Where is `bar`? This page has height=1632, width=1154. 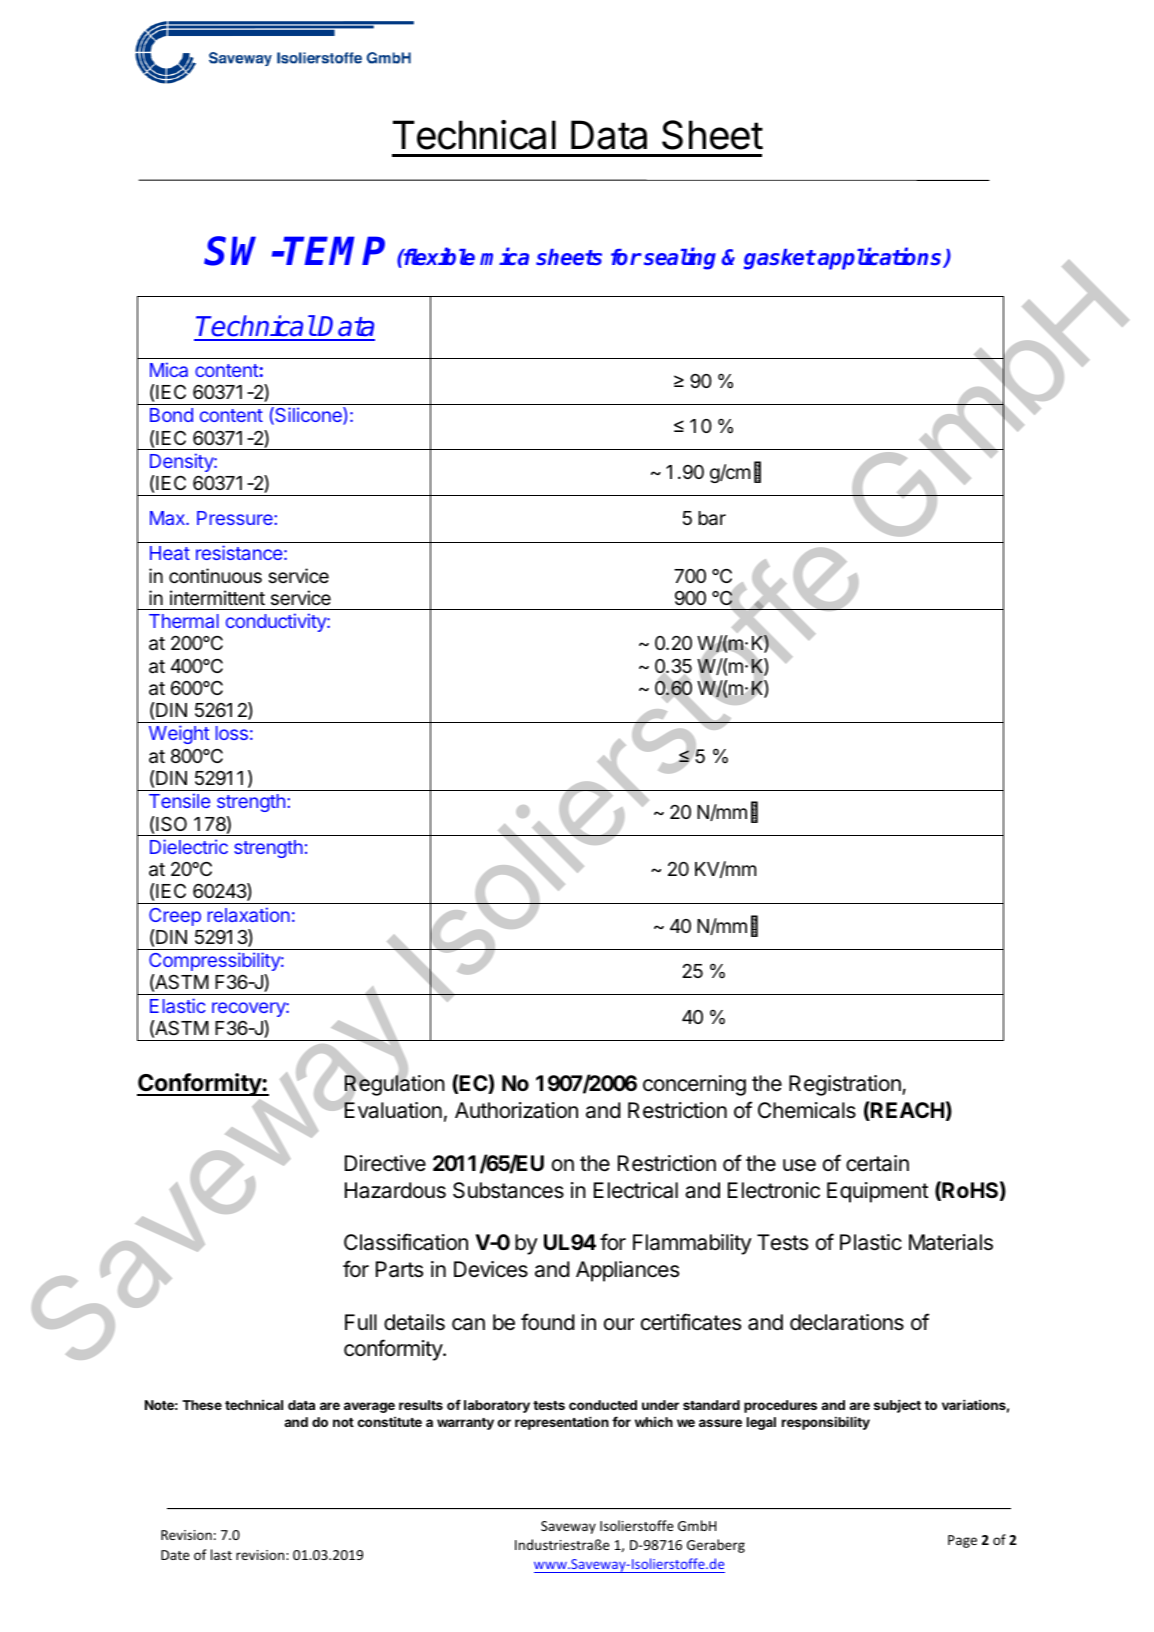 bar is located at coordinates (712, 518).
